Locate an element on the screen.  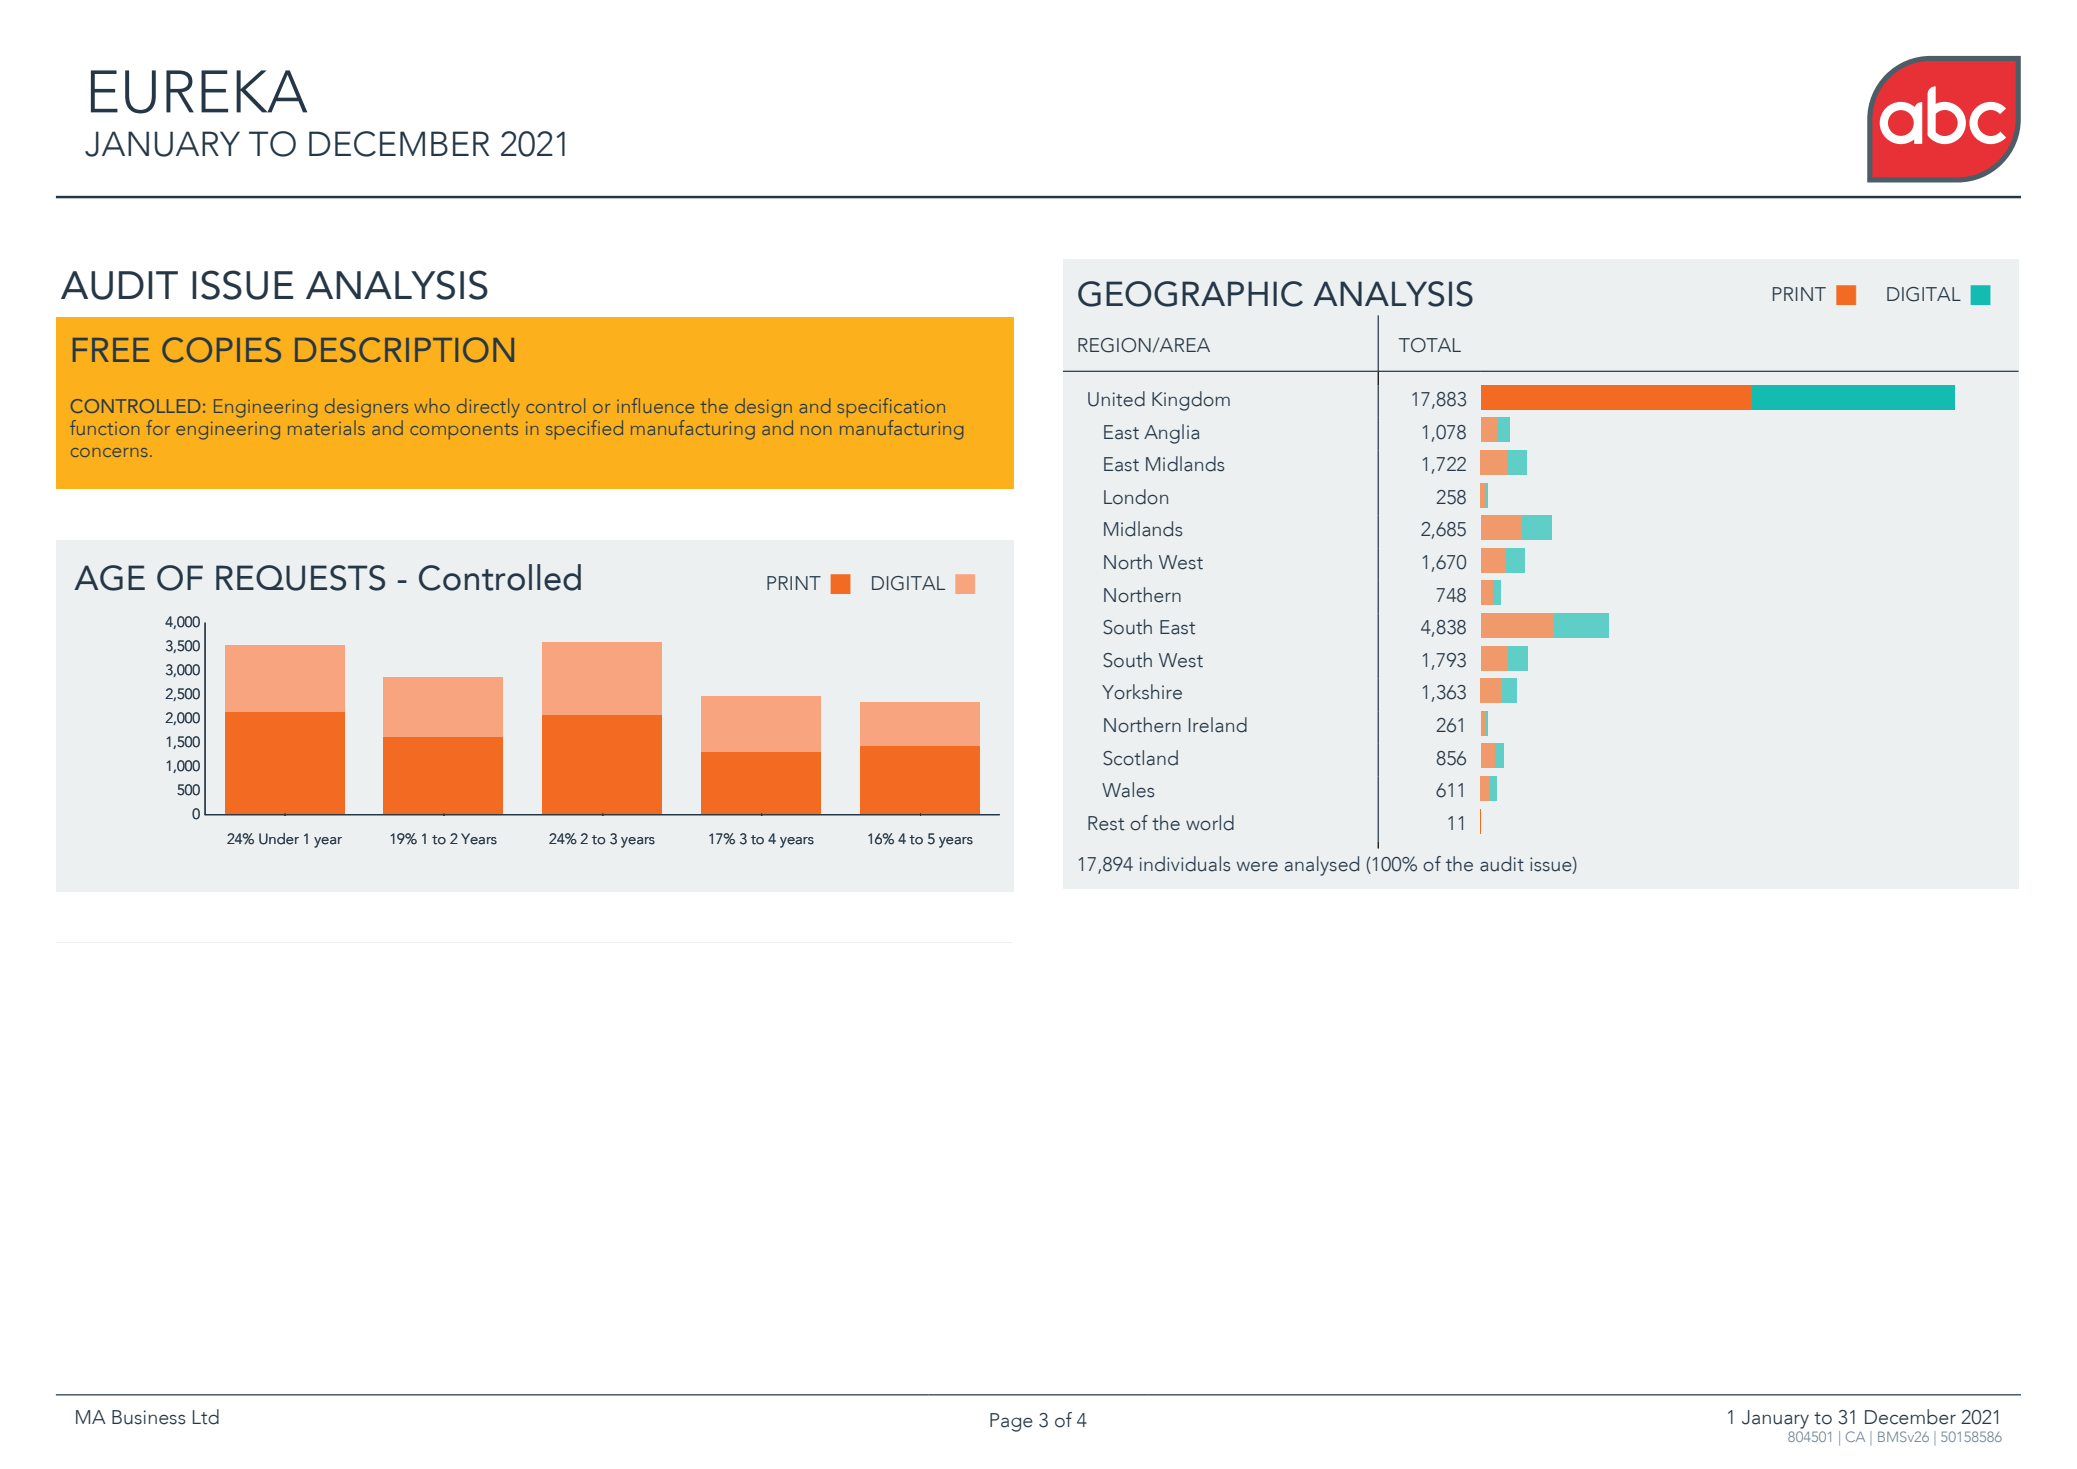
Ltd is located at coordinates (206, 1417).
